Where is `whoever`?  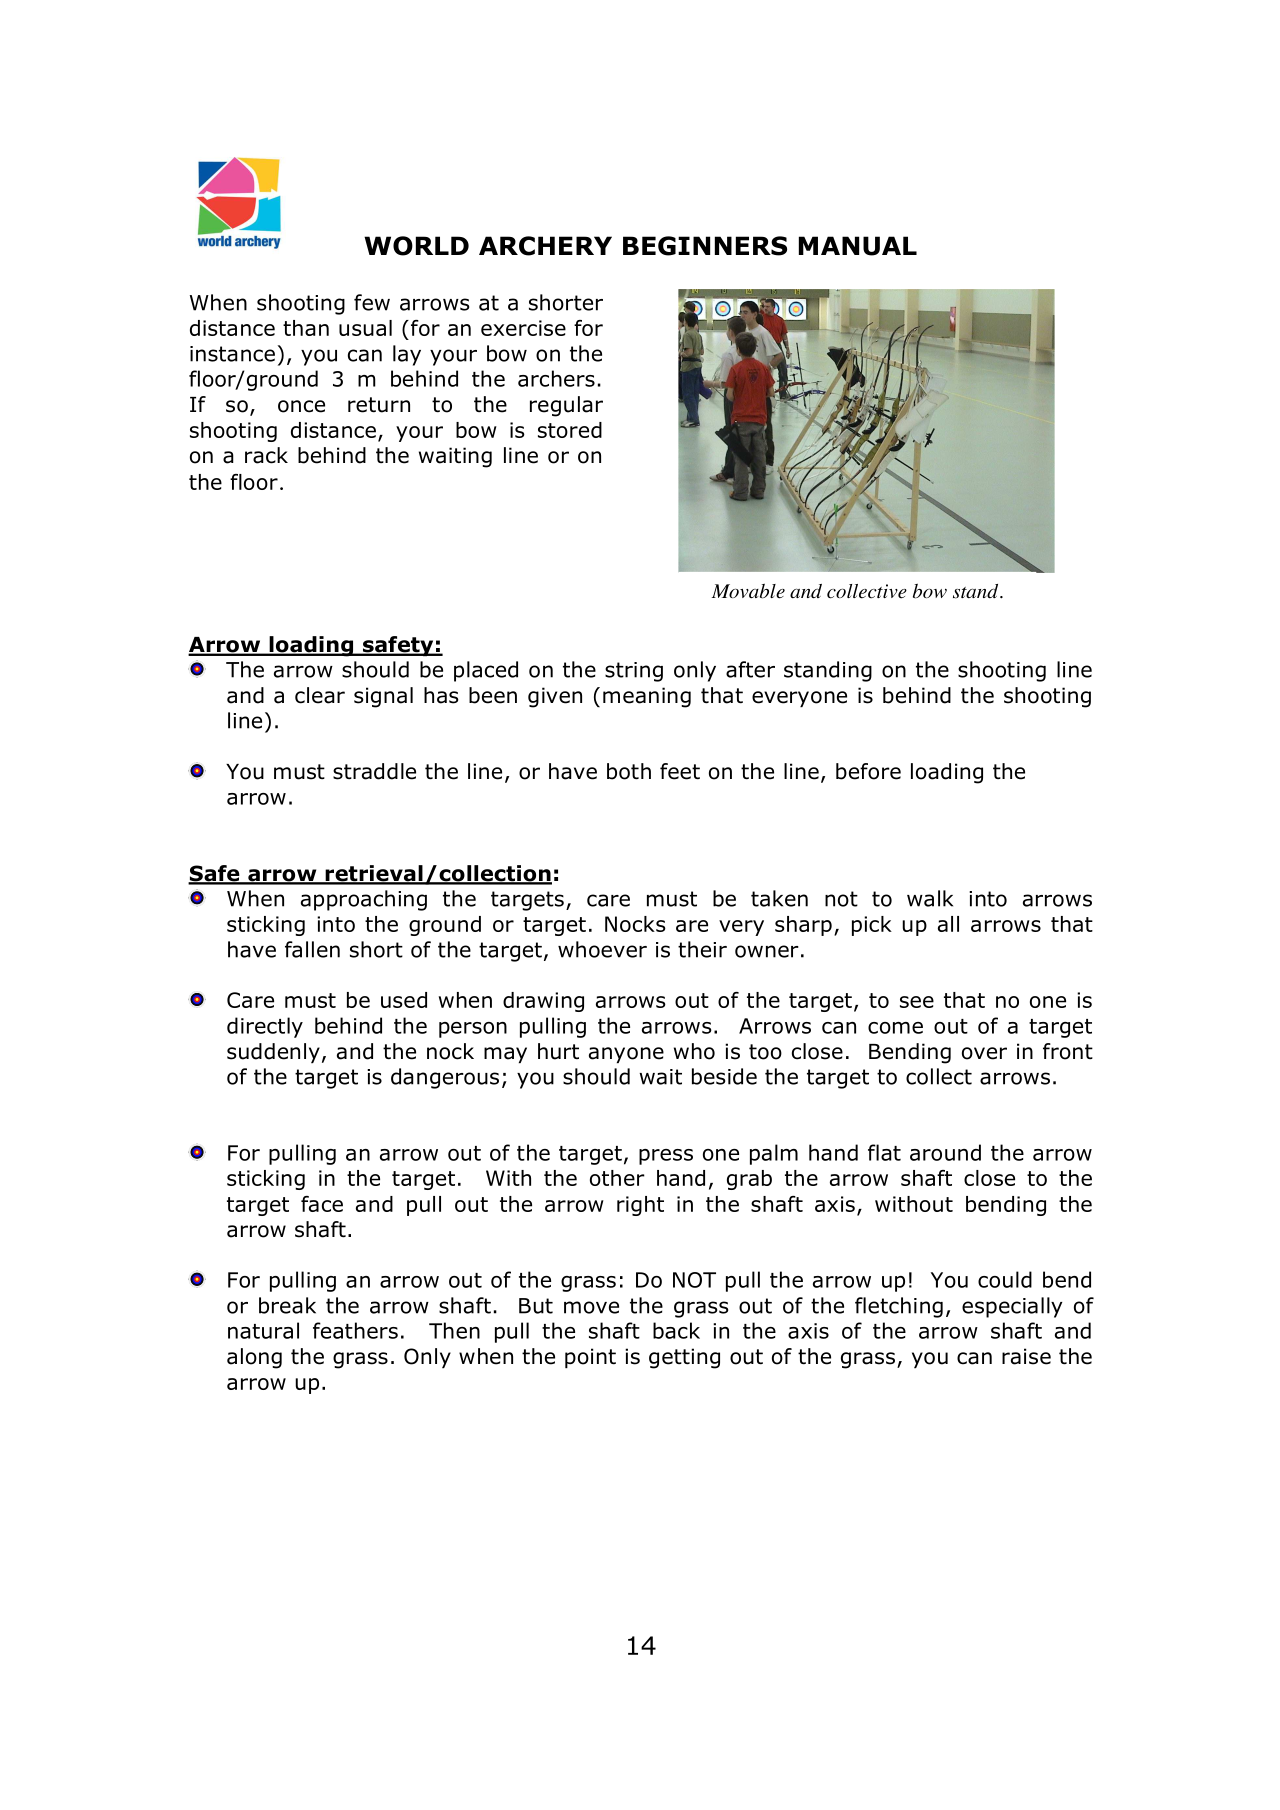 whoever is located at coordinates (602, 949).
